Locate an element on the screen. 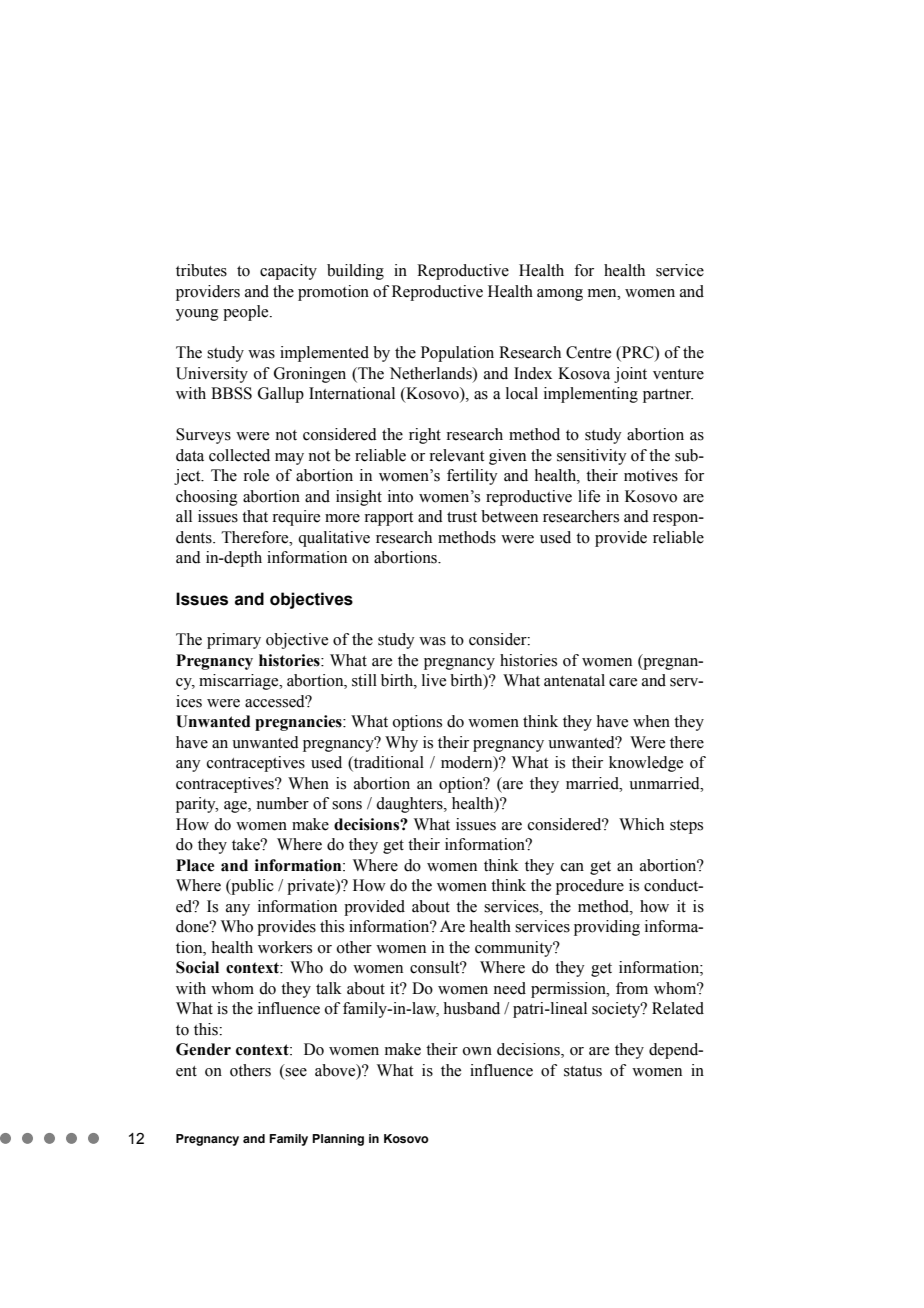 This screenshot has height=1308, width=924. building is located at coordinates (355, 272).
